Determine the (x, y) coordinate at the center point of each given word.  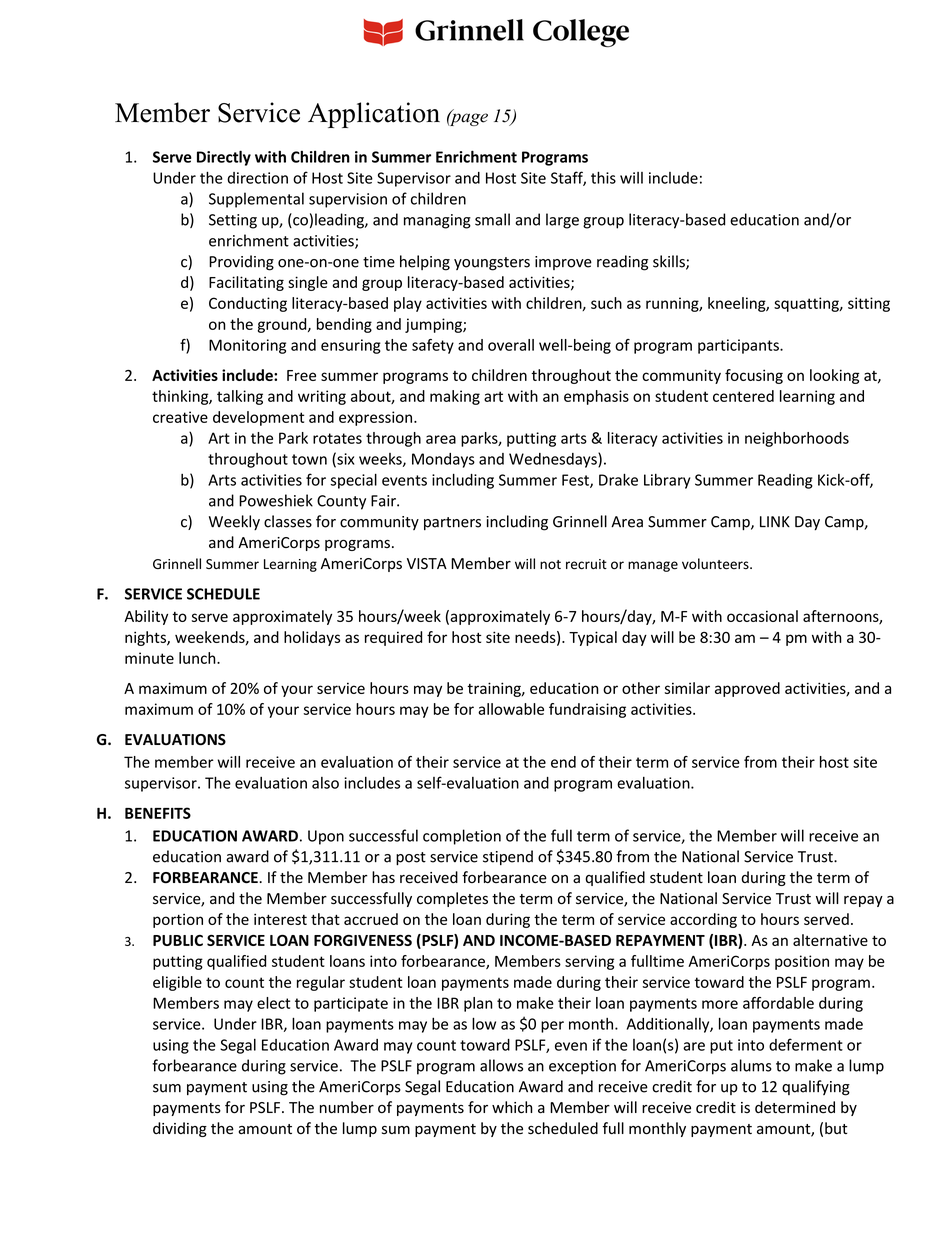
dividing (180, 1129)
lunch (198, 658)
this (603, 177)
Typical (593, 638)
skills (670, 262)
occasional (762, 616)
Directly (224, 158)
